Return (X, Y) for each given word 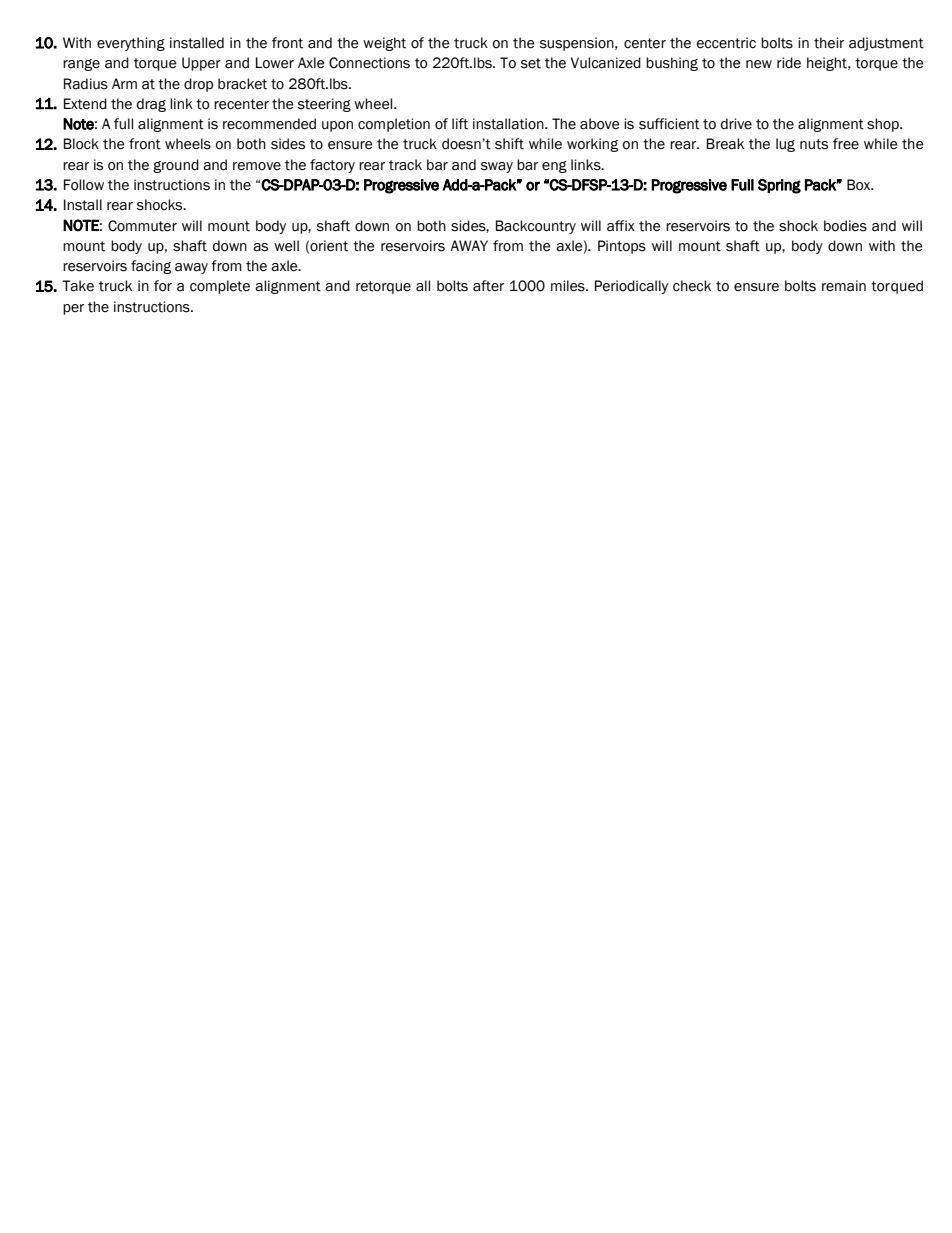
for (163, 286)
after (488, 286)
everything (131, 44)
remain (844, 286)
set (531, 63)
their (829, 43)
